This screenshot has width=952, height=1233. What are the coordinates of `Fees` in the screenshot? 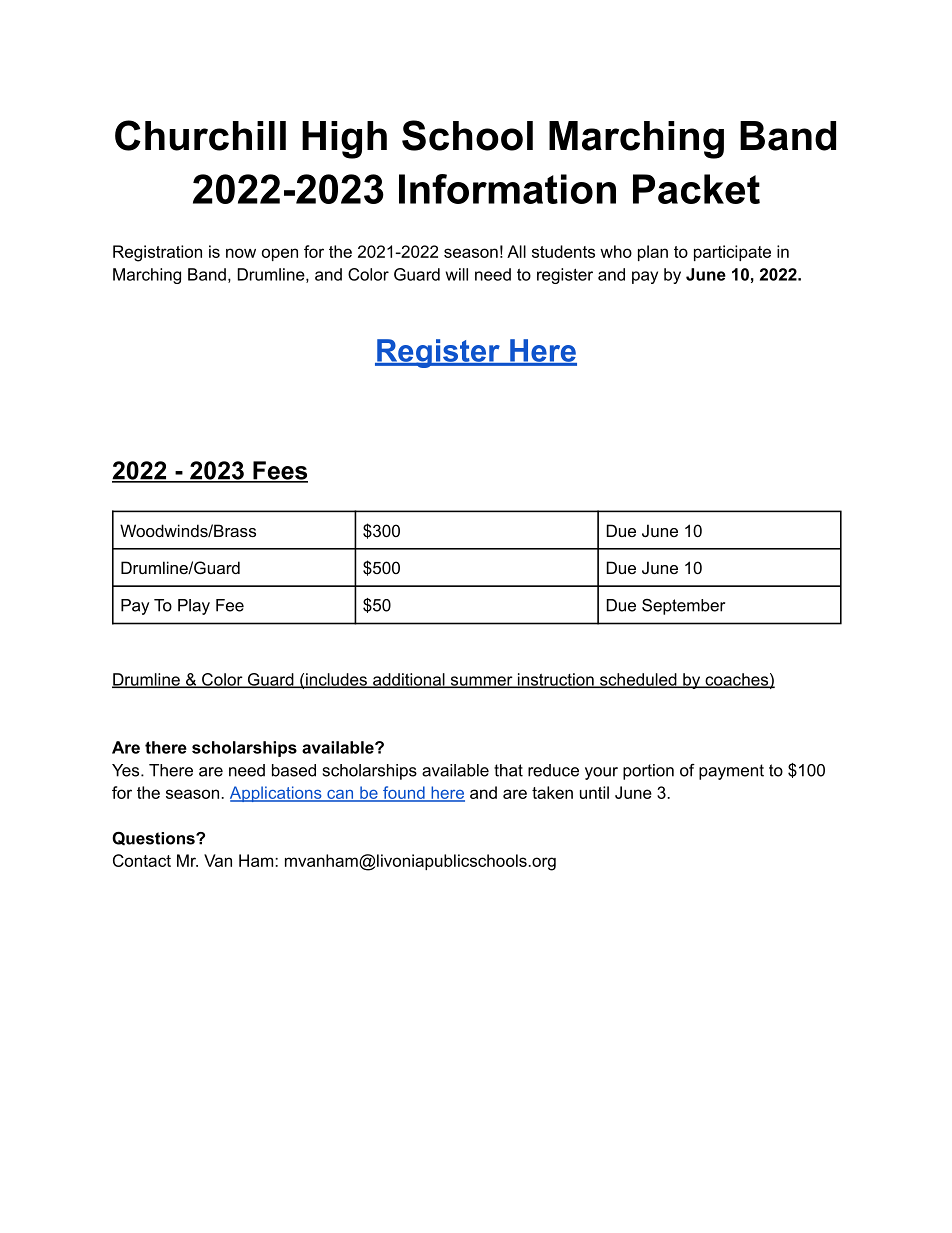 It's located at (279, 471).
